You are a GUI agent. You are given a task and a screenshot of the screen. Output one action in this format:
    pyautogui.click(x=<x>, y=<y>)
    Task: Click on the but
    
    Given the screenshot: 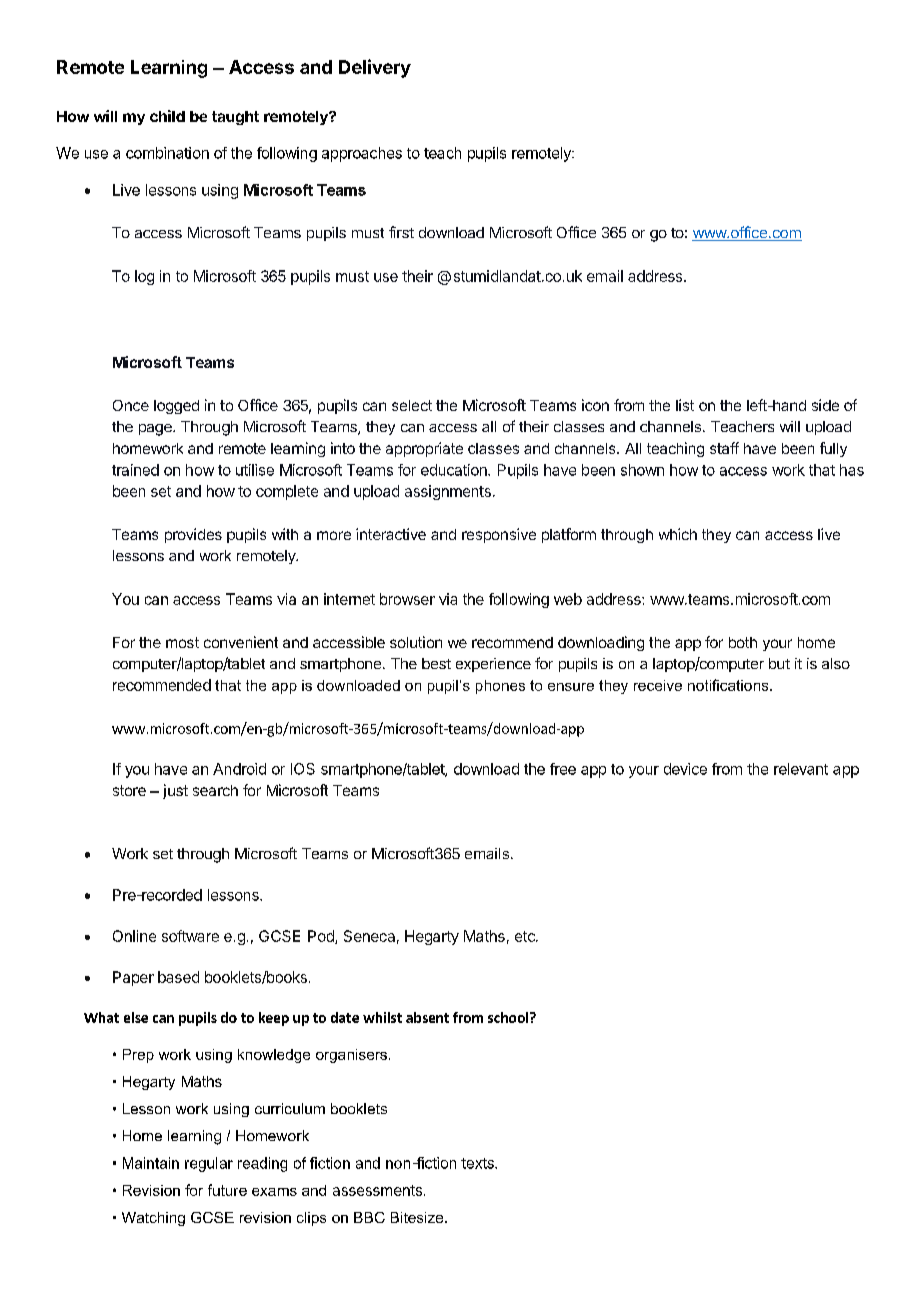 What is the action you would take?
    pyautogui.click(x=779, y=663)
